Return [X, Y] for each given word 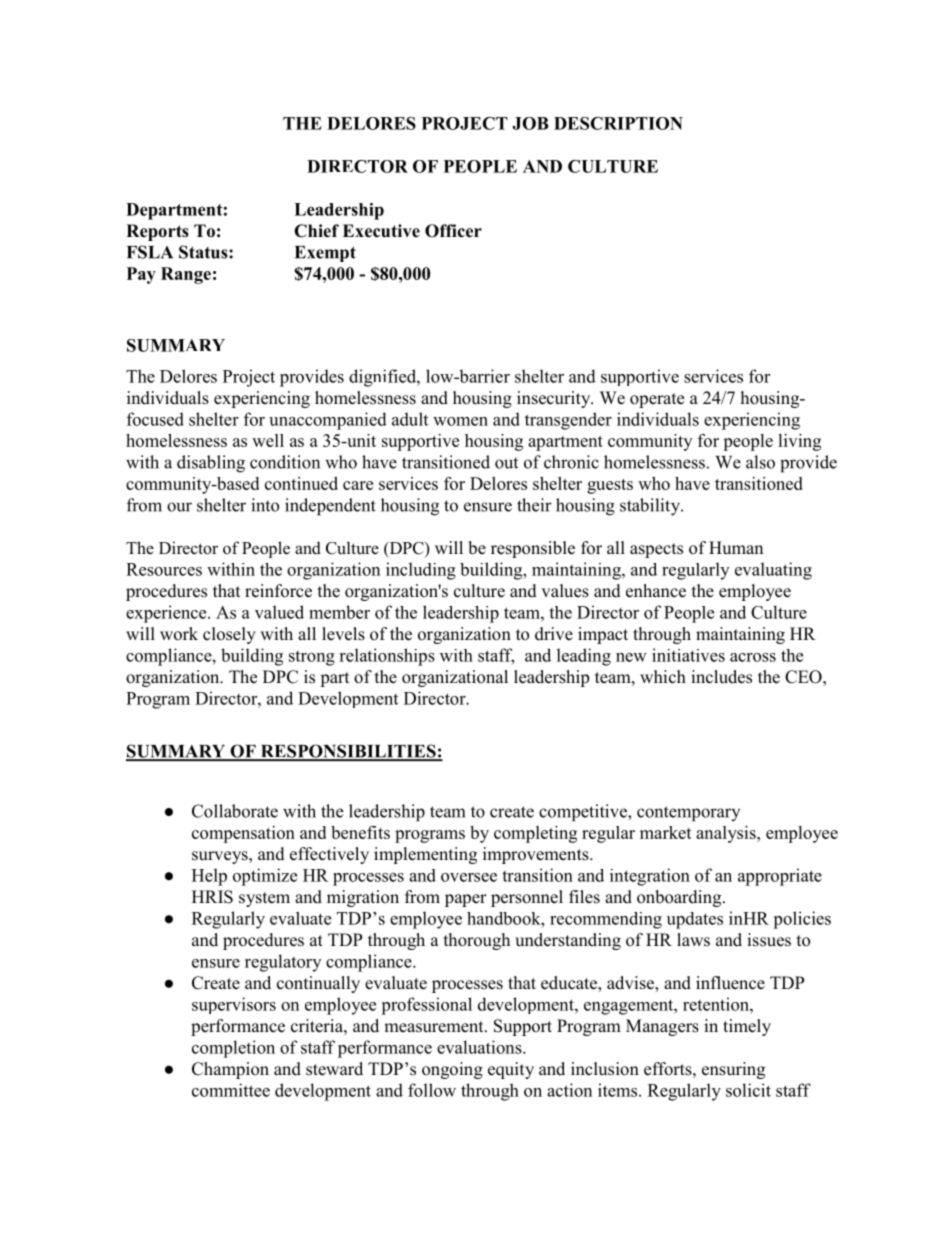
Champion [230, 1070]
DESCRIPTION [618, 123]
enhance [656, 591]
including [421, 571]
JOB [530, 123]
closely [229, 635]
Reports [157, 232]
